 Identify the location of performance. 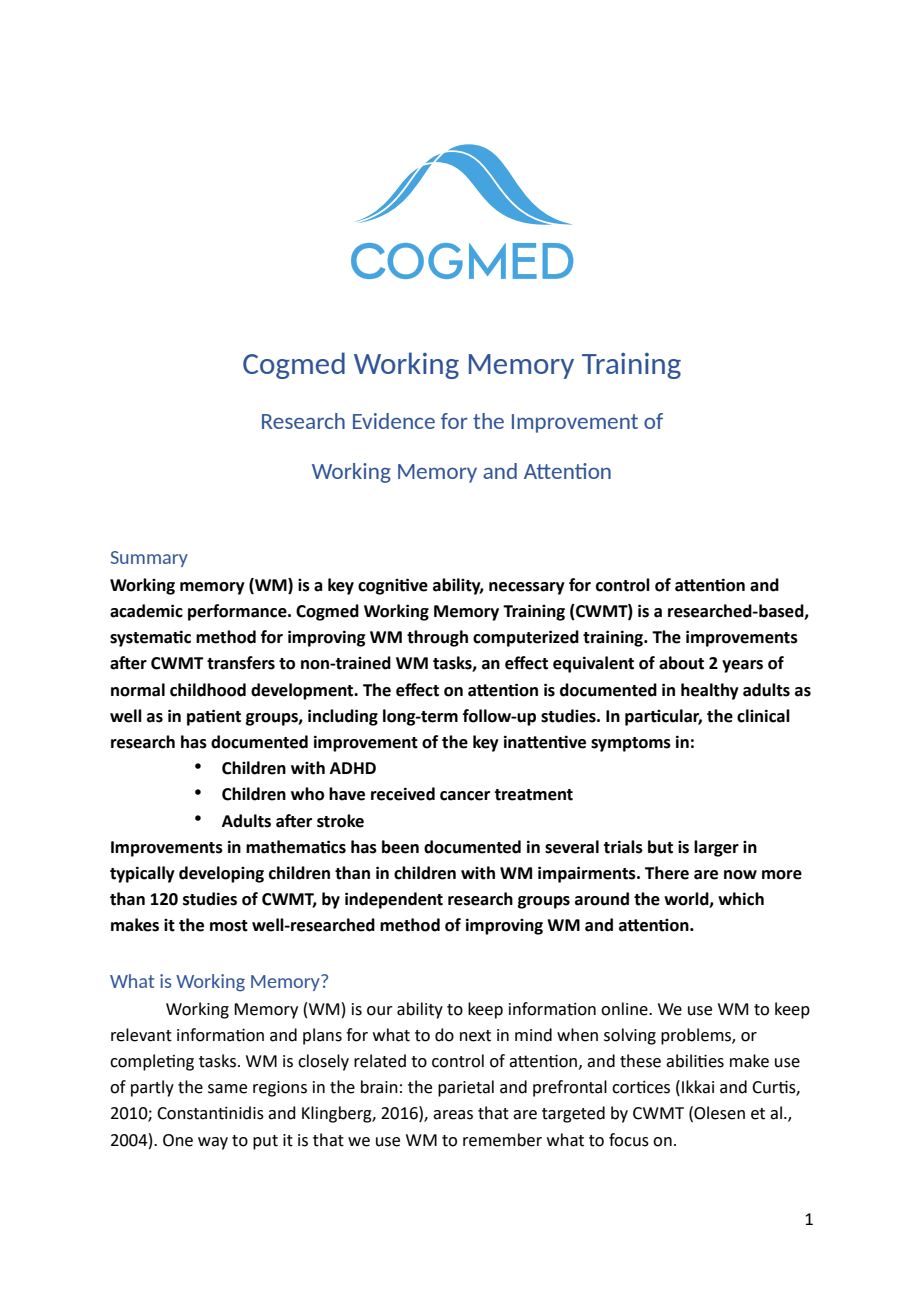
(238, 612).
